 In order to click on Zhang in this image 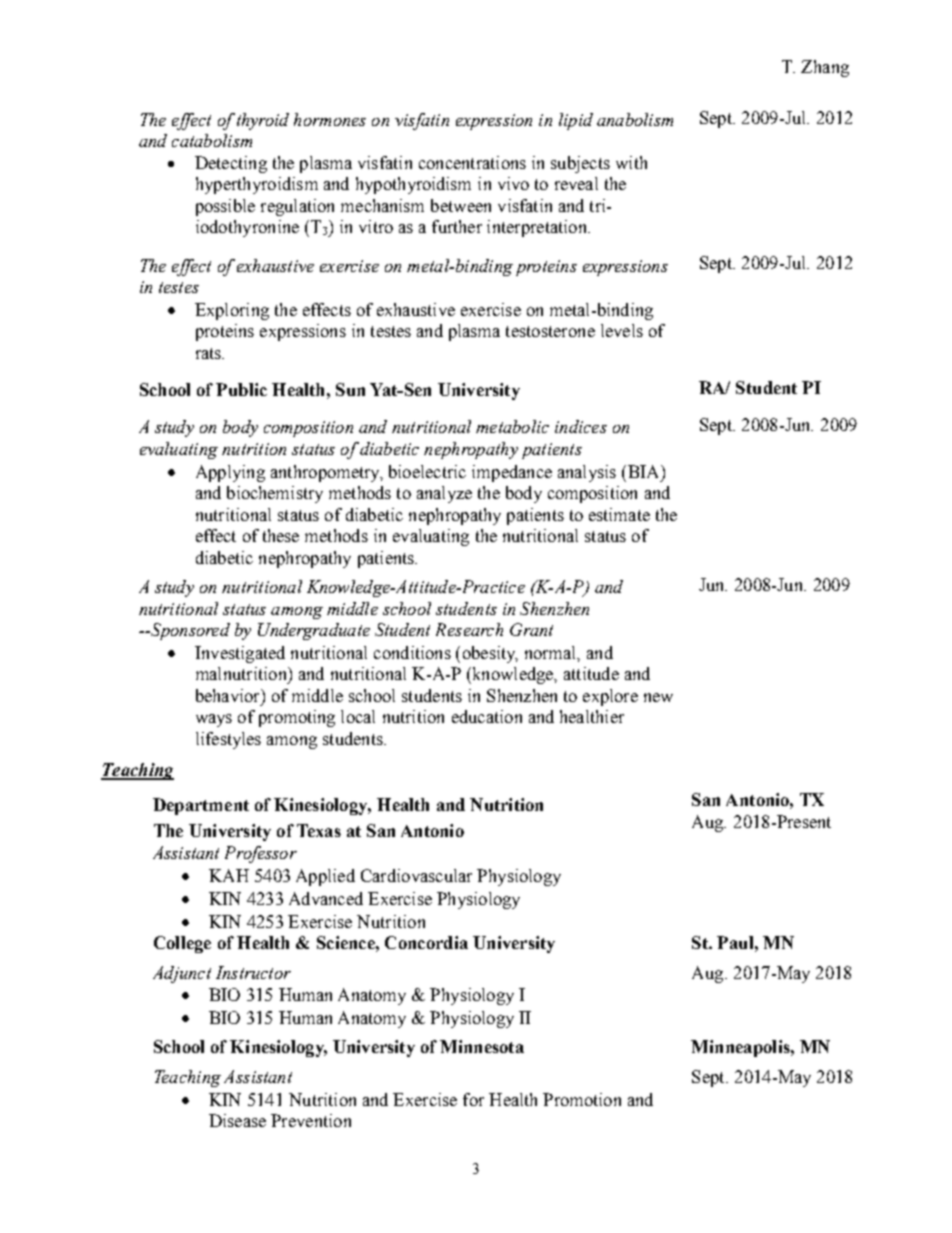, I will do `click(825, 68)`.
